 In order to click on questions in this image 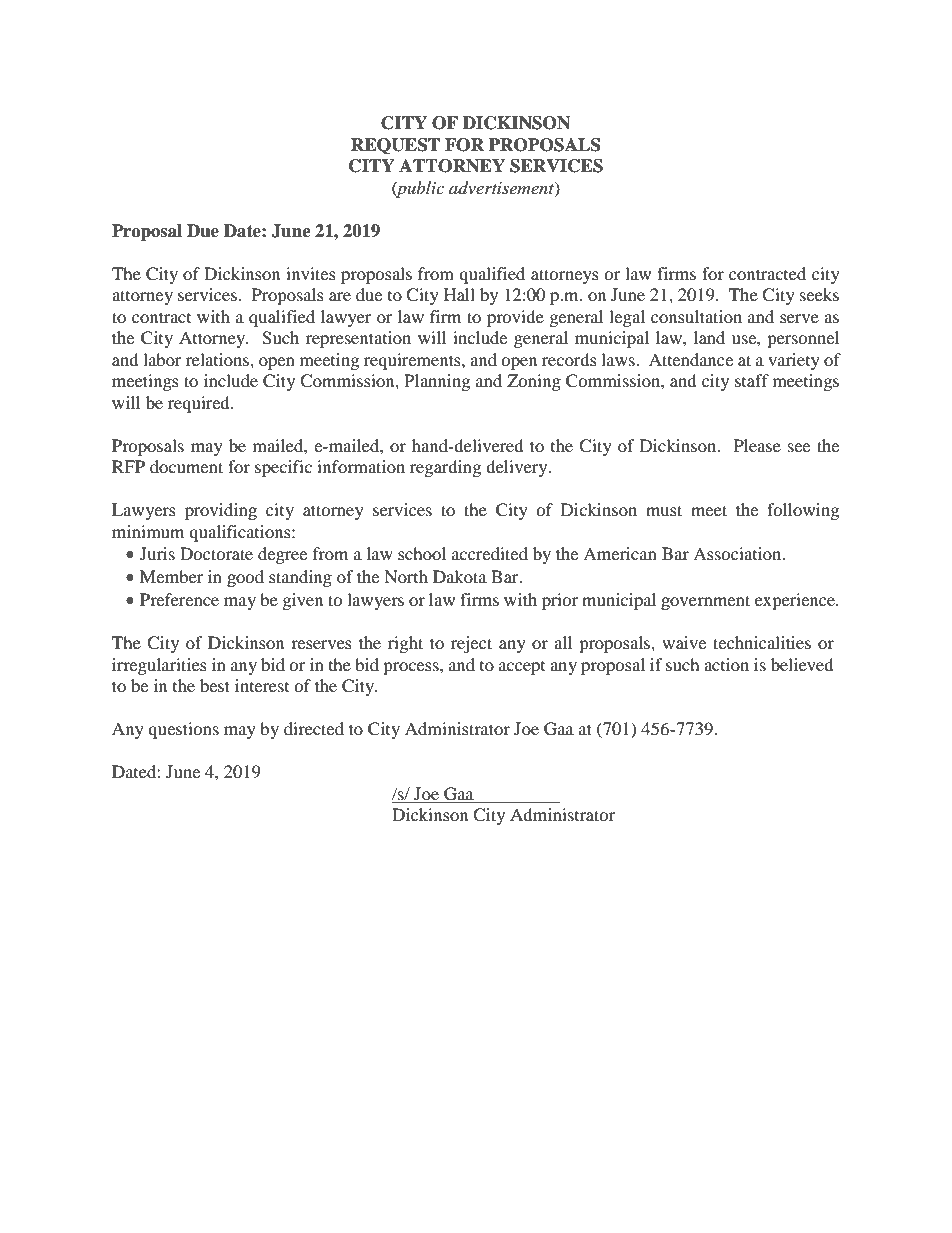, I will do `click(183, 730)`.
